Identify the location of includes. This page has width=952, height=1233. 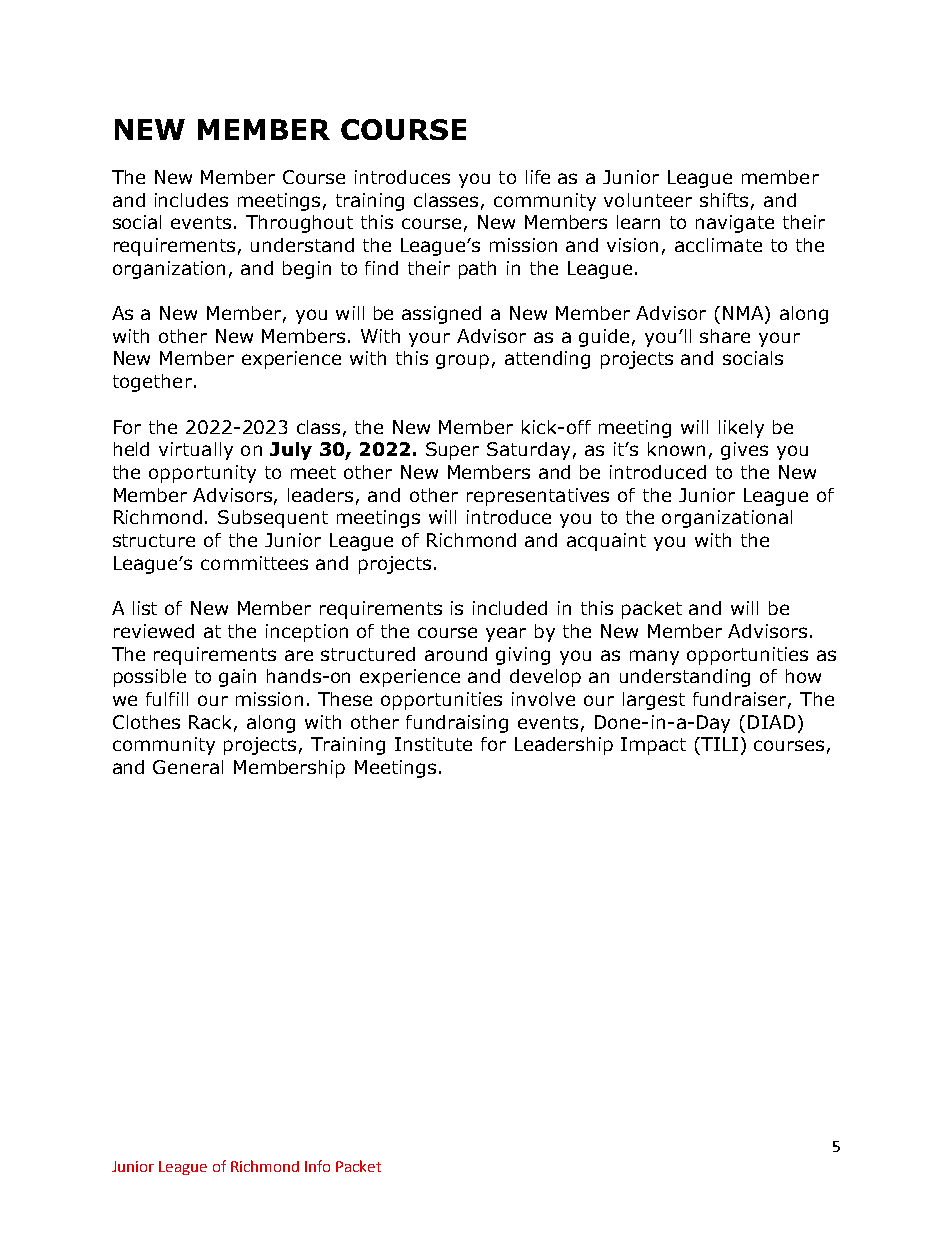
(191, 200).
